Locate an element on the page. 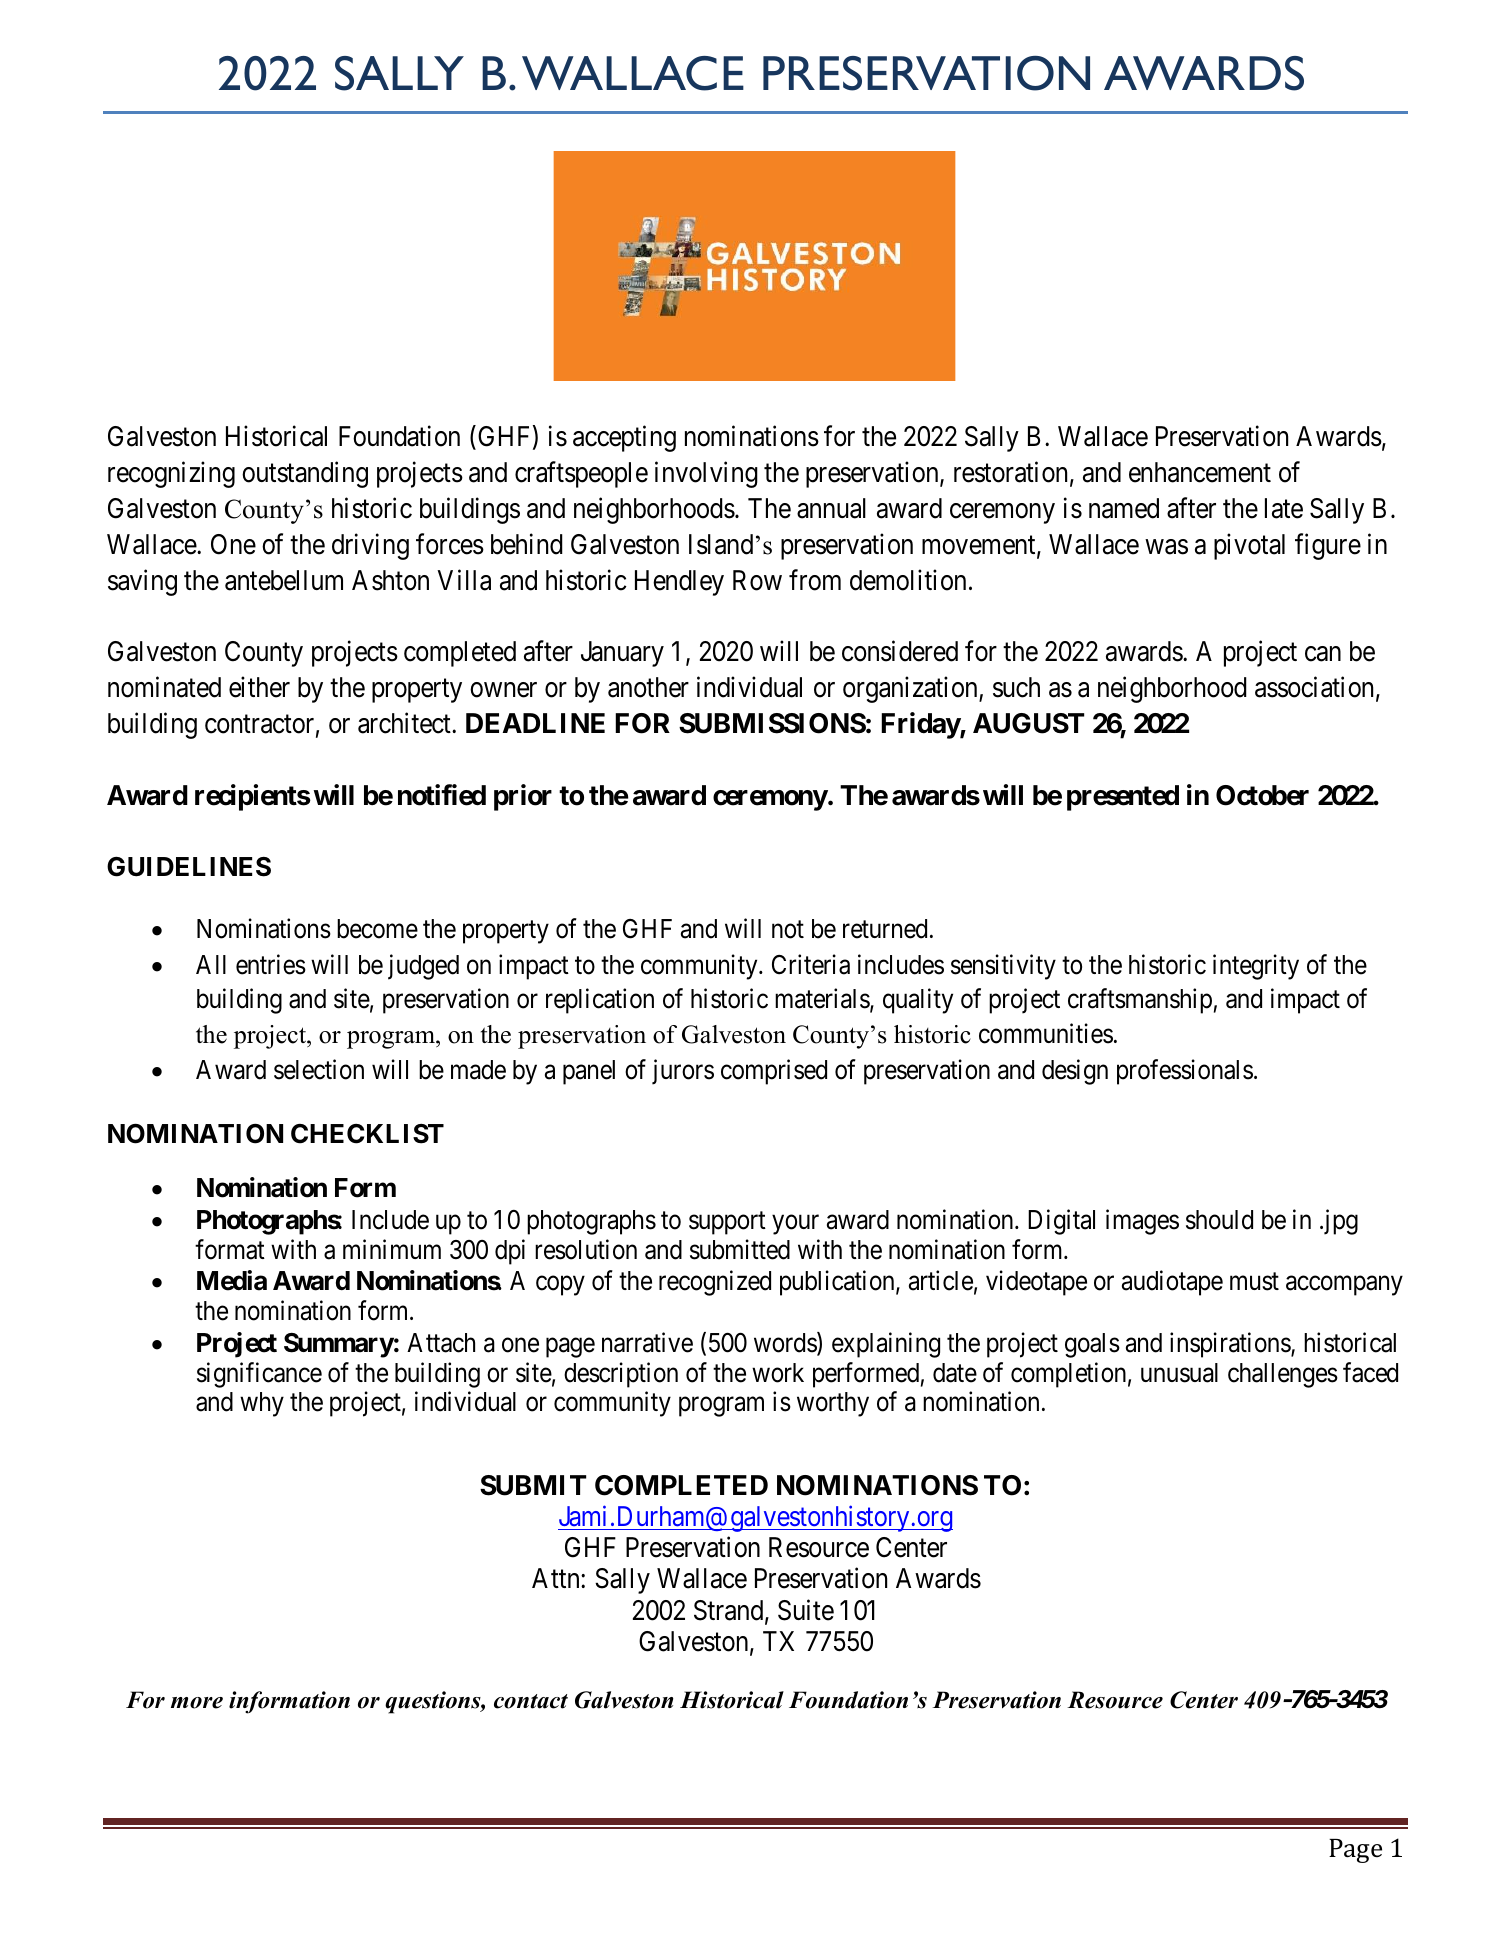 The height and width of the image is (1955, 1511). selection is located at coordinates (319, 1069).
